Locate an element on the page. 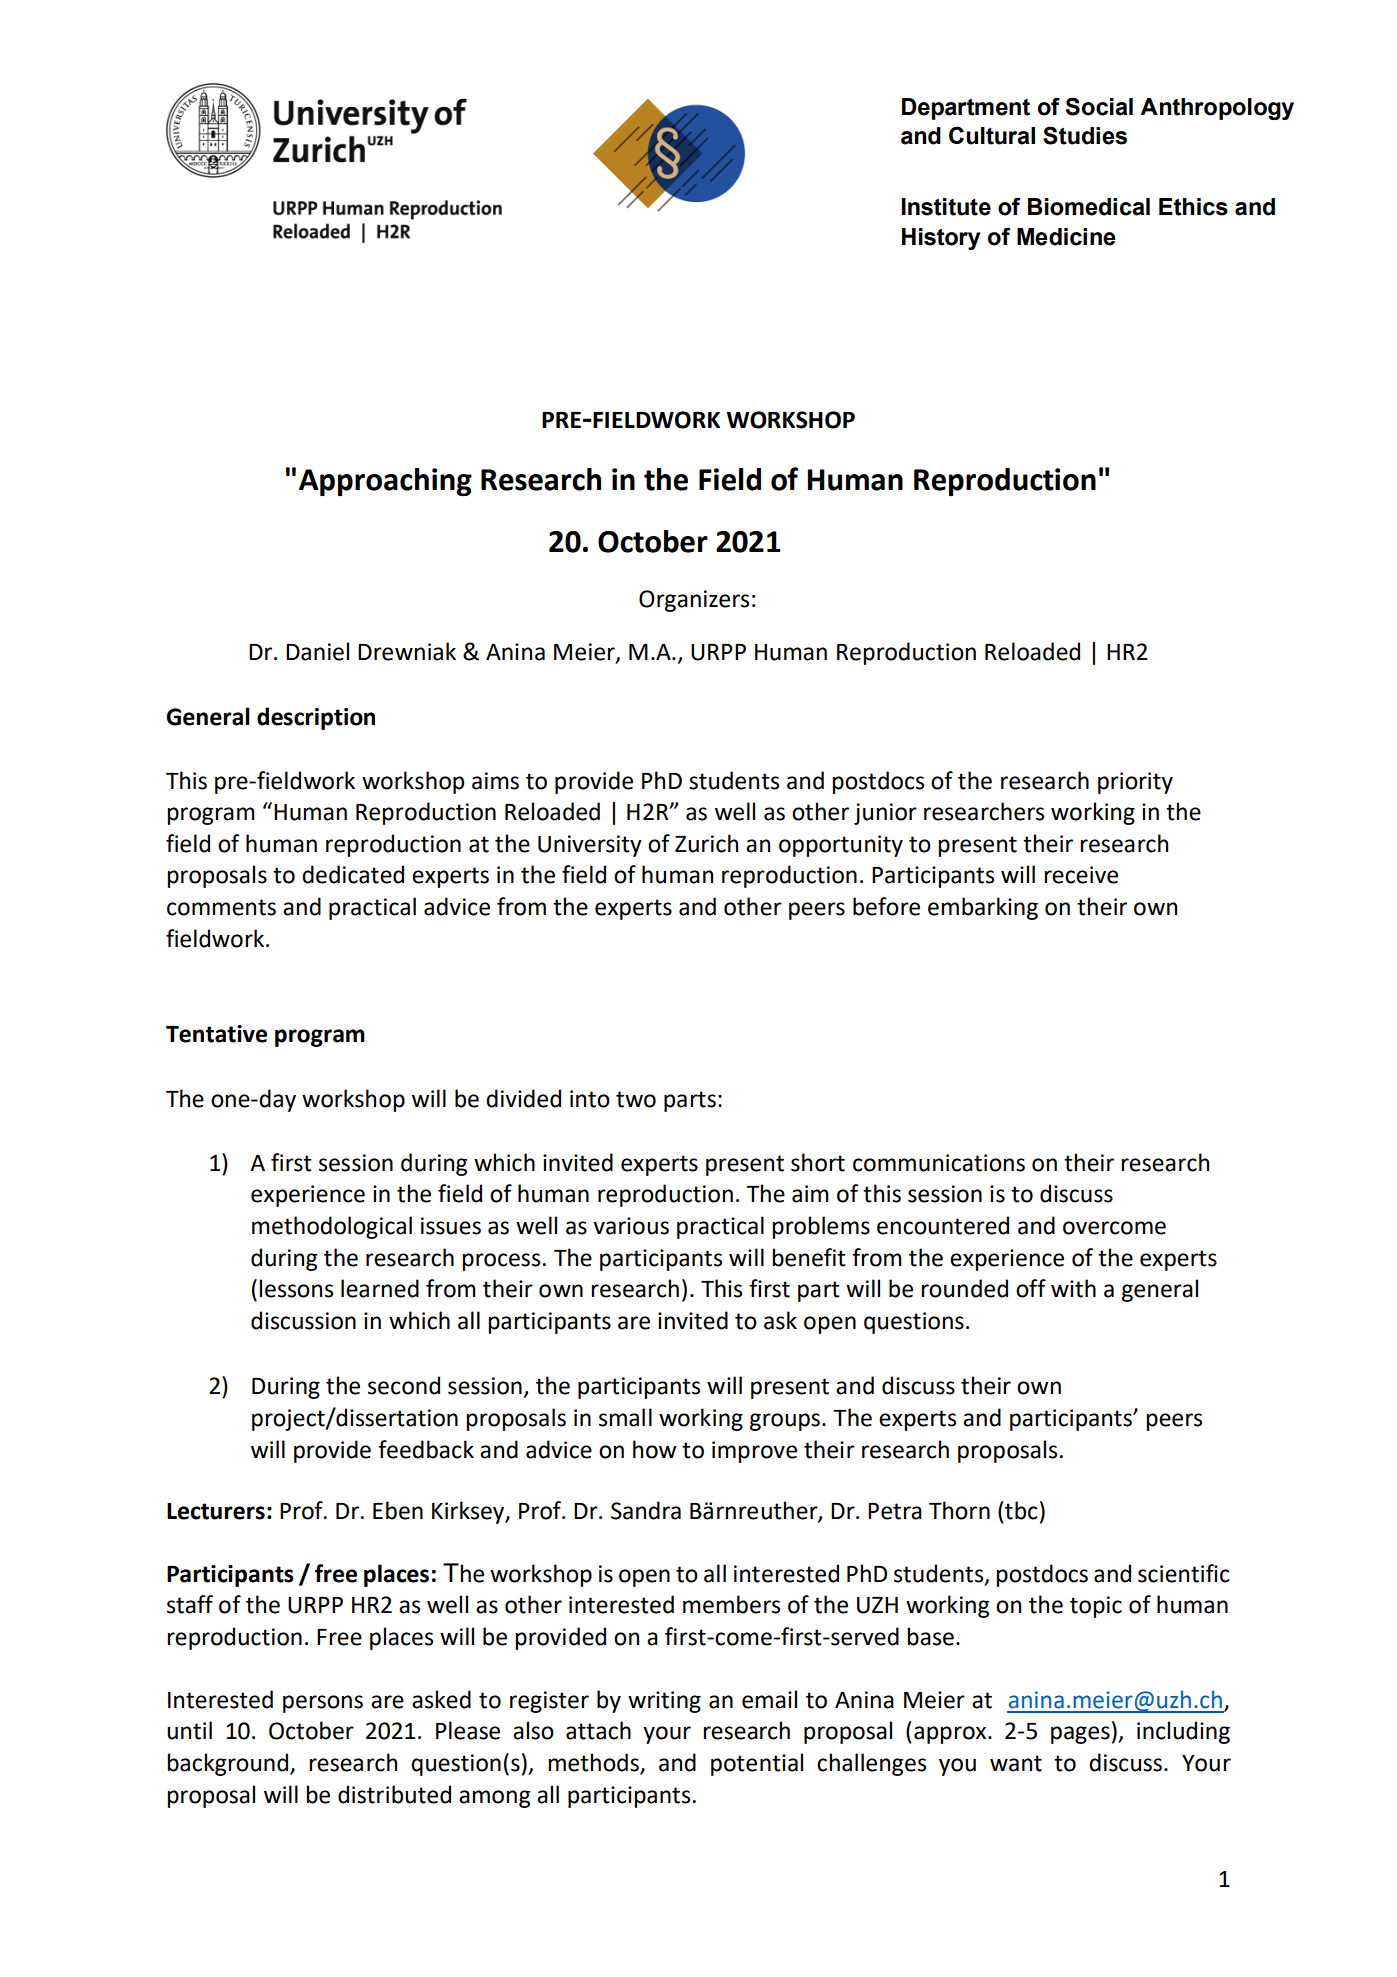  Institute is located at coordinates (946, 207).
